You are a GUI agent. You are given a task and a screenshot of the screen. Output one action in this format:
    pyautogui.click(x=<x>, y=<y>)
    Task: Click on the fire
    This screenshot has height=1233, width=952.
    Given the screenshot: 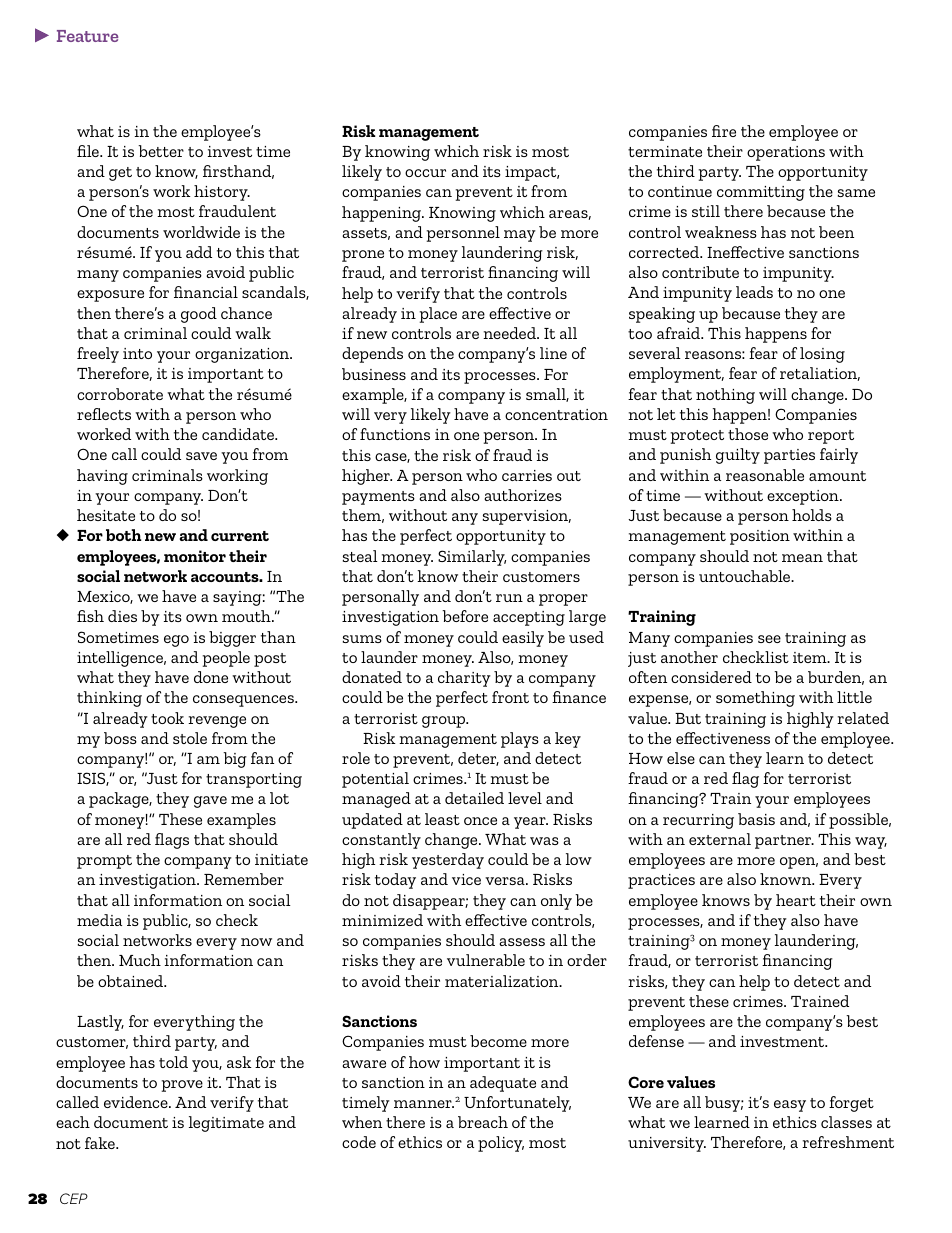 What is the action you would take?
    pyautogui.click(x=724, y=131)
